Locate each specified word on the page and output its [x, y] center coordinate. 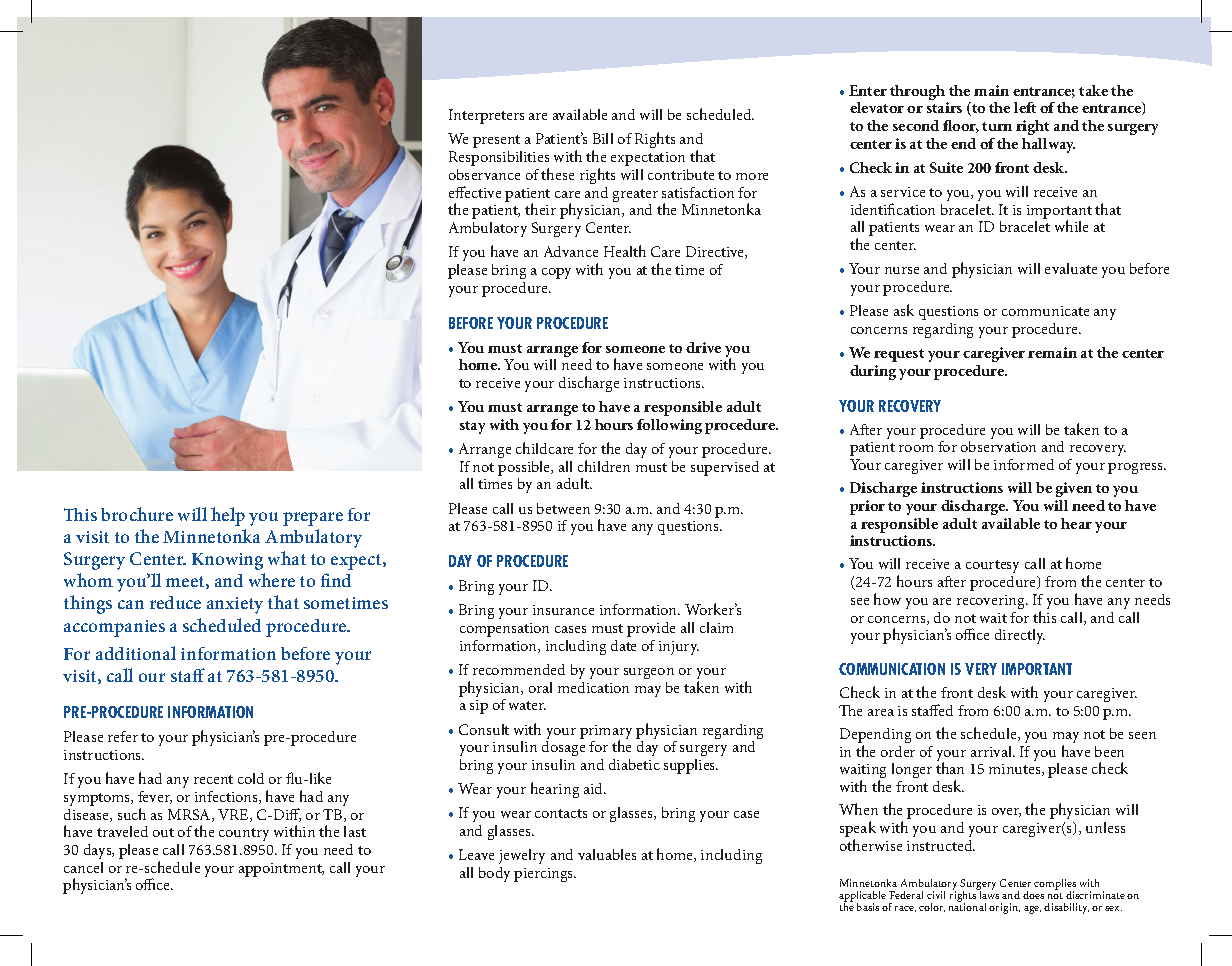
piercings [545, 875]
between [563, 508]
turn [997, 126]
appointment [281, 870]
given [1074, 489]
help [228, 516]
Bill [603, 138]
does [1033, 895]
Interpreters [486, 116]
